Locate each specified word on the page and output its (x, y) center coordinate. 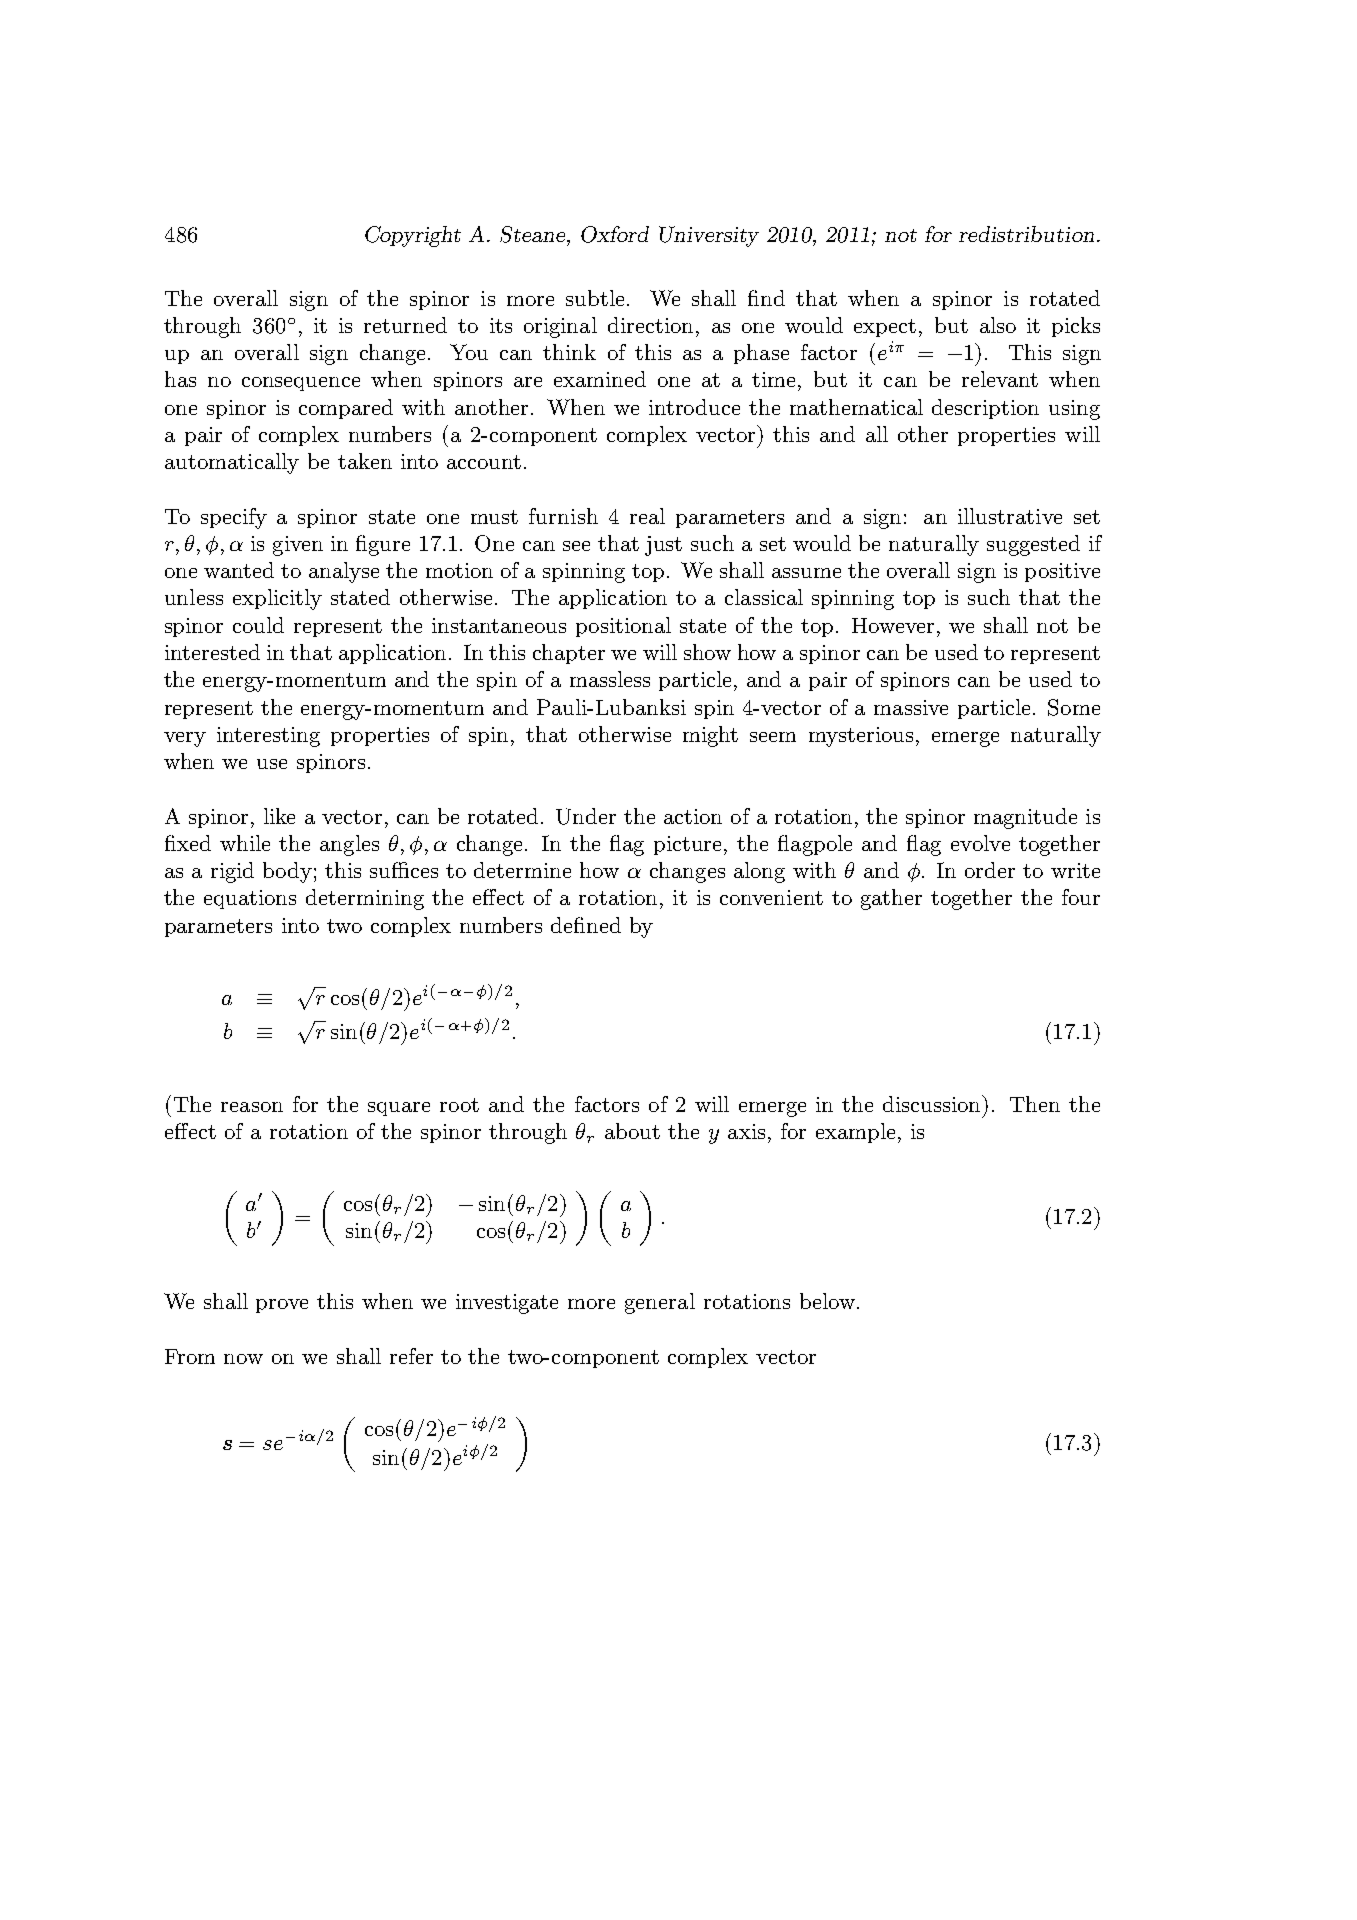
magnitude (1025, 818)
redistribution (1026, 234)
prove (282, 1306)
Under (586, 816)
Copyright (413, 236)
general (660, 1303)
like (279, 816)
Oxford (615, 234)
